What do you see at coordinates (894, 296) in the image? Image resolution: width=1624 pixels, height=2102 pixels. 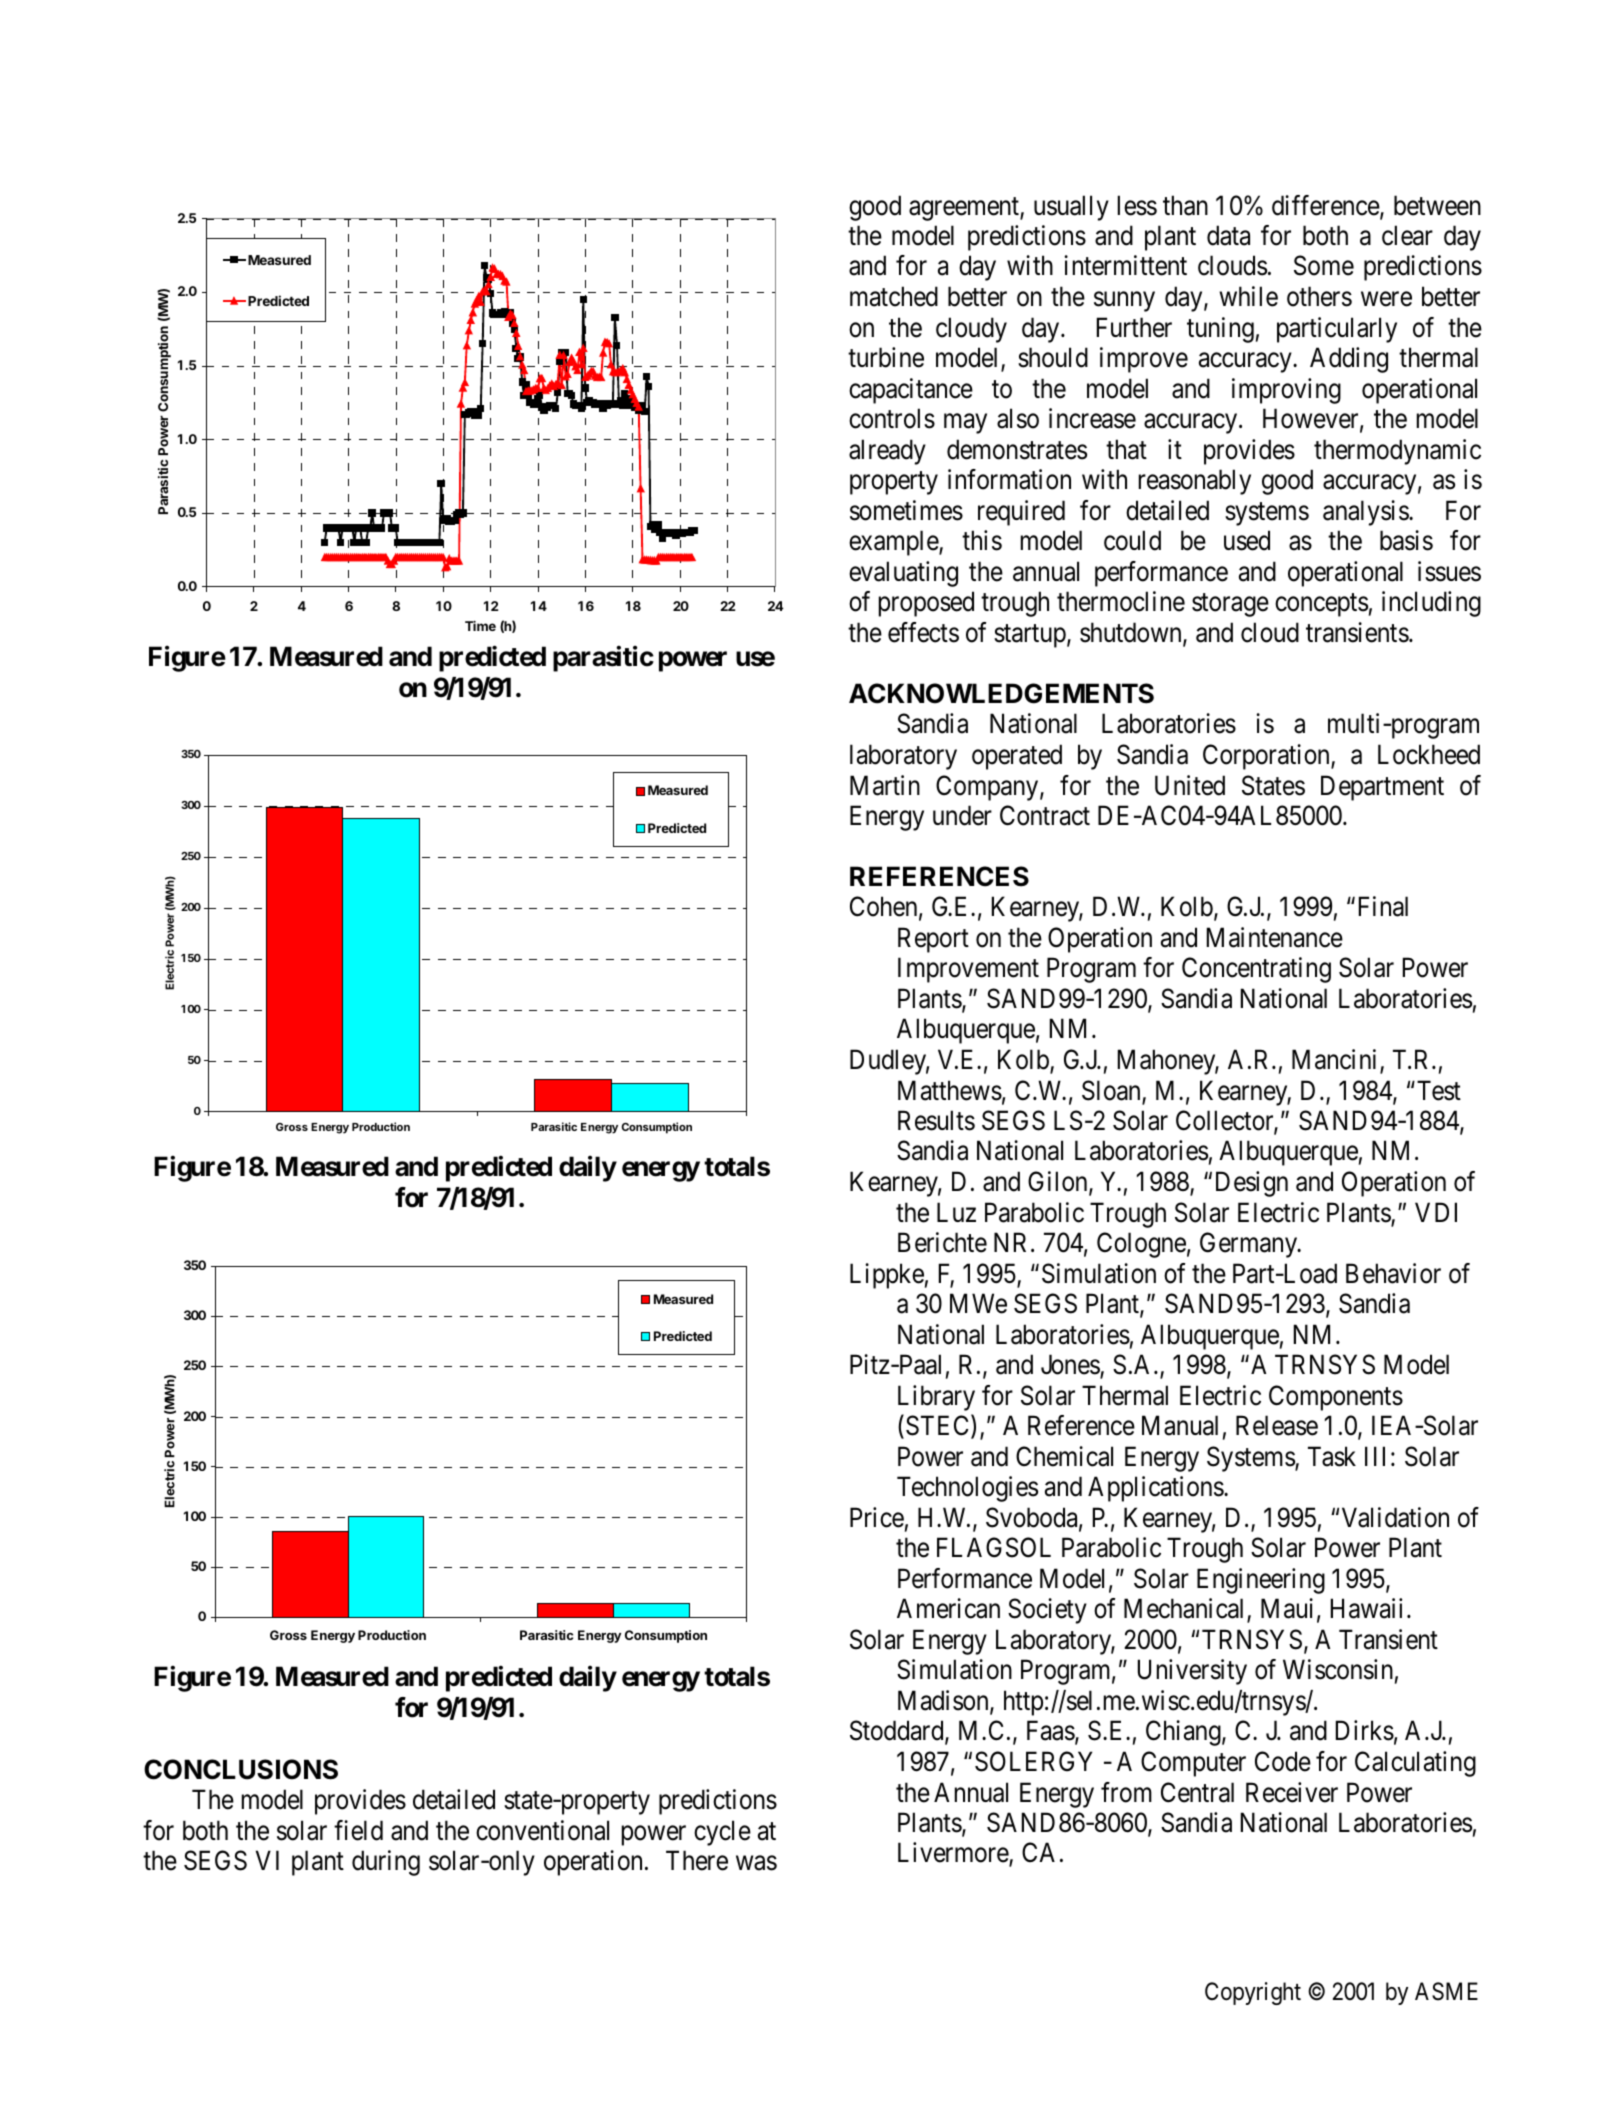 I see `matched` at bounding box center [894, 296].
